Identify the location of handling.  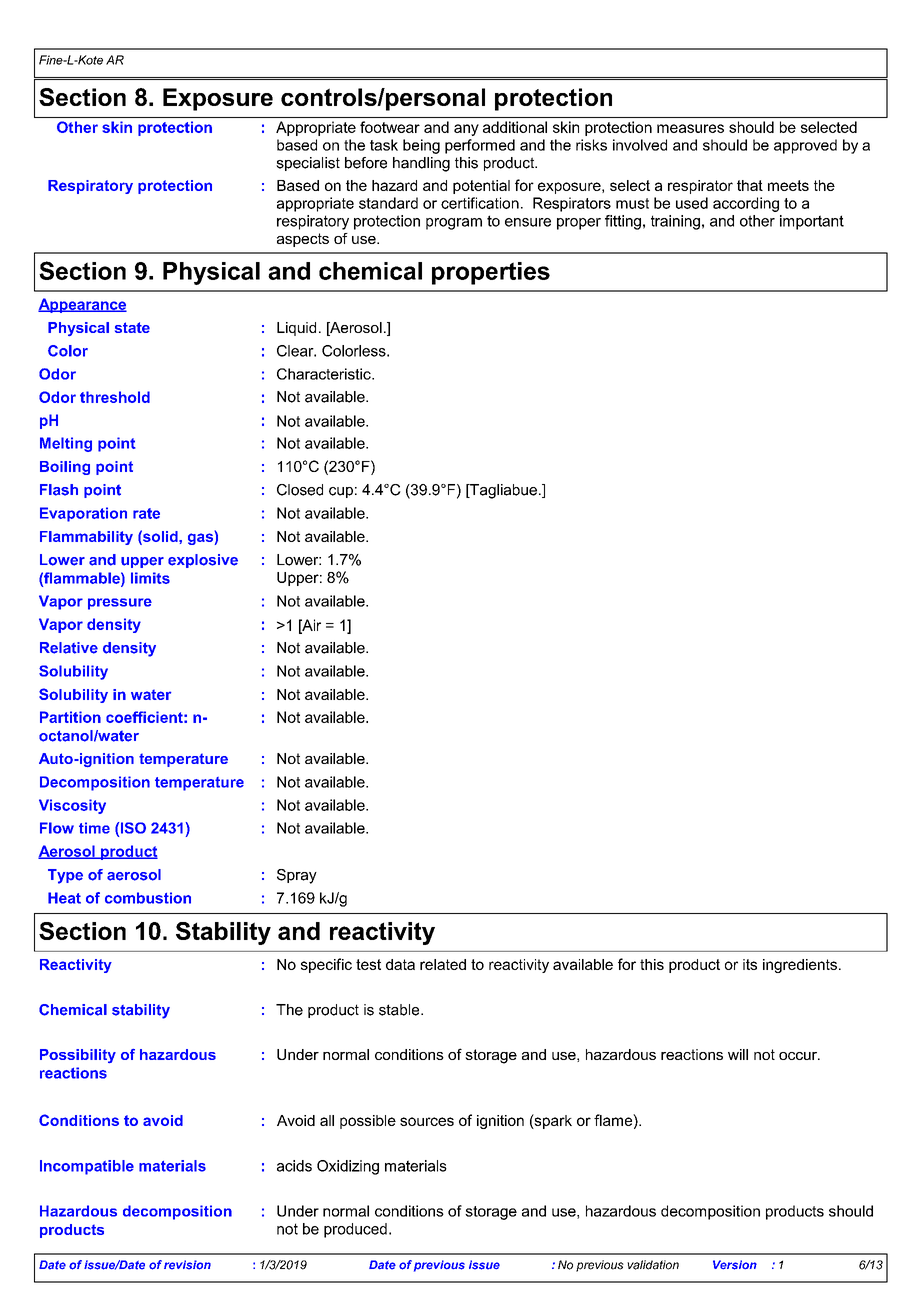
(421, 164).
